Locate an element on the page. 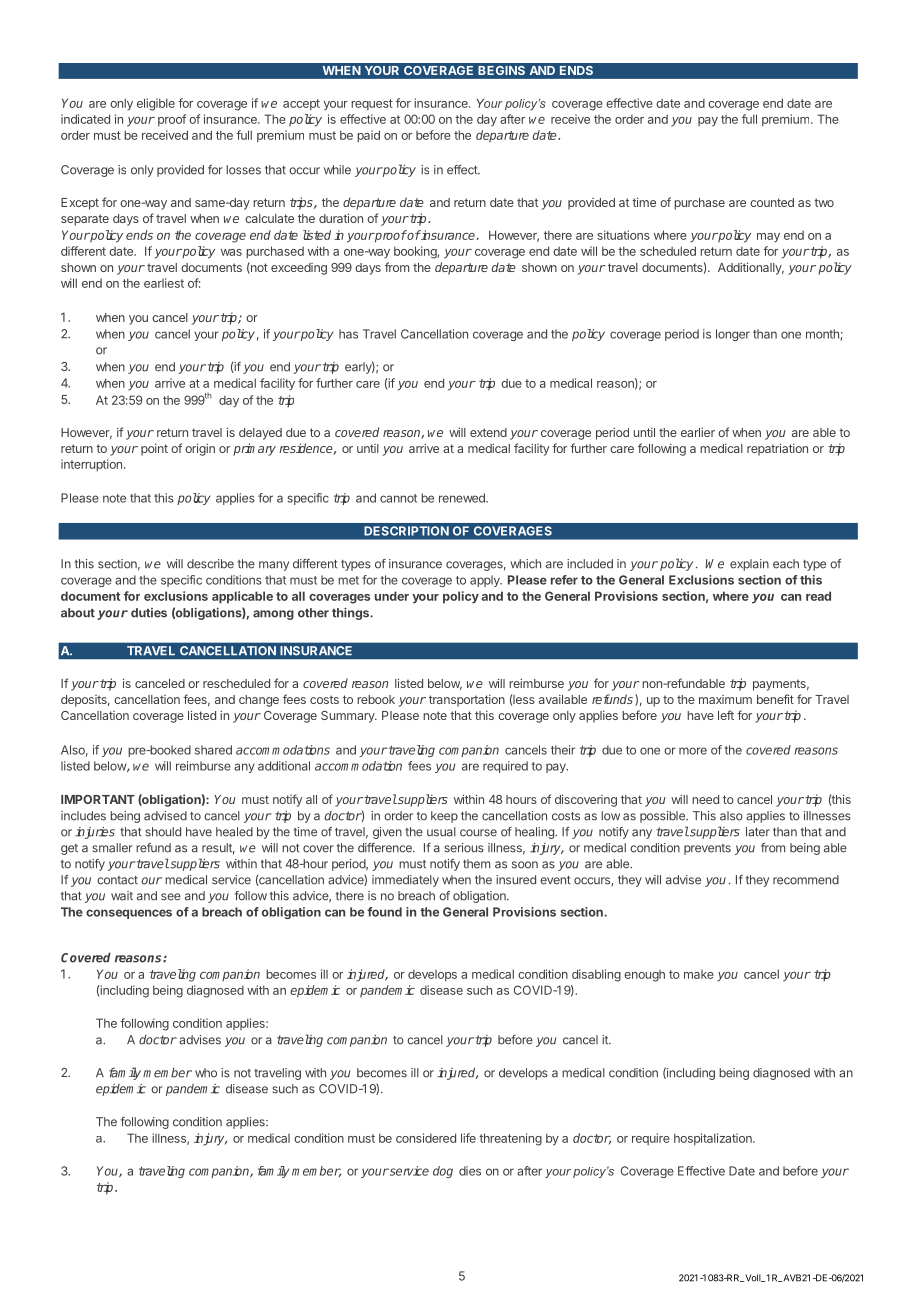 The image size is (924, 1308). eligible is located at coordinates (156, 104).
